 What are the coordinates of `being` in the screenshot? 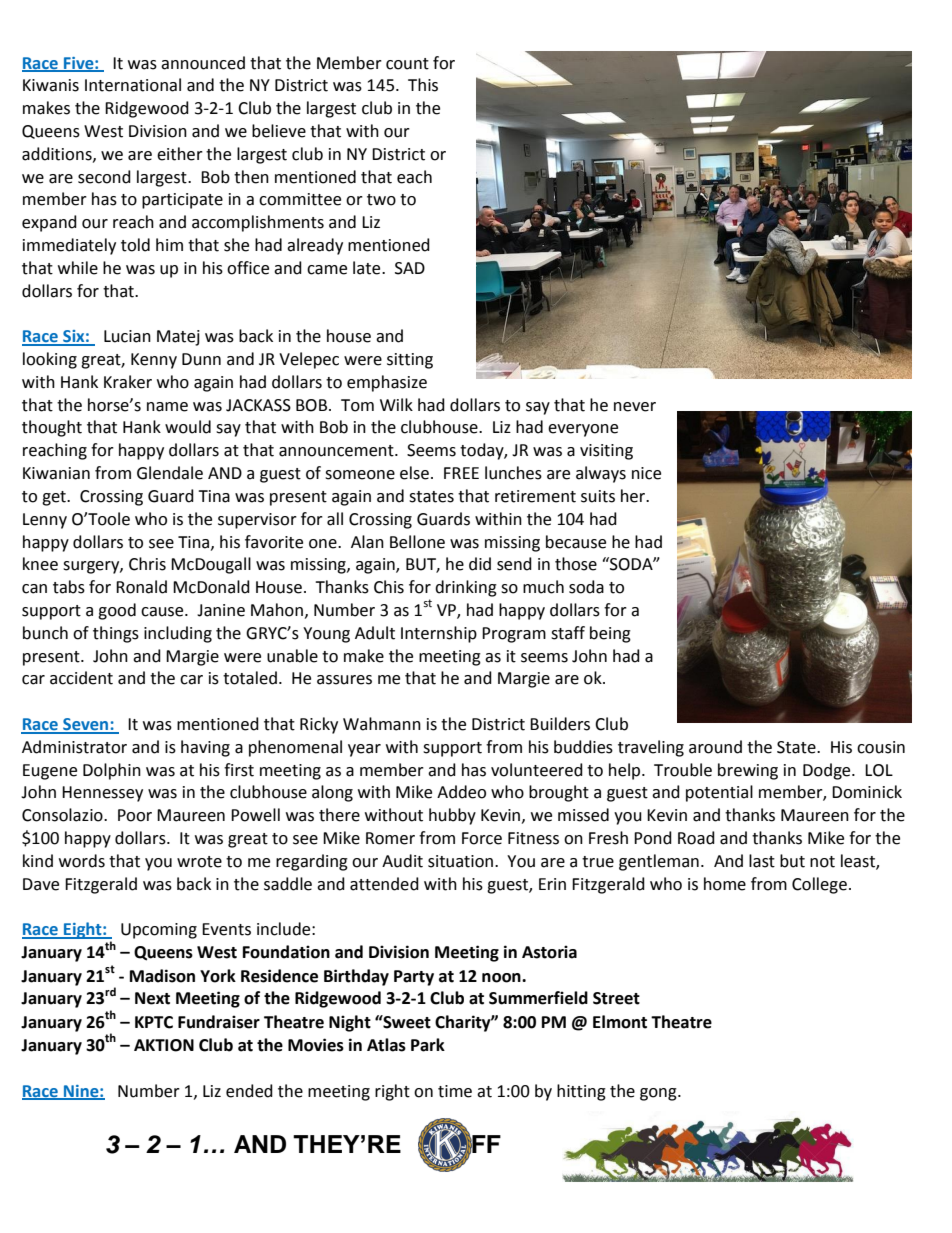 It's located at (610, 634).
